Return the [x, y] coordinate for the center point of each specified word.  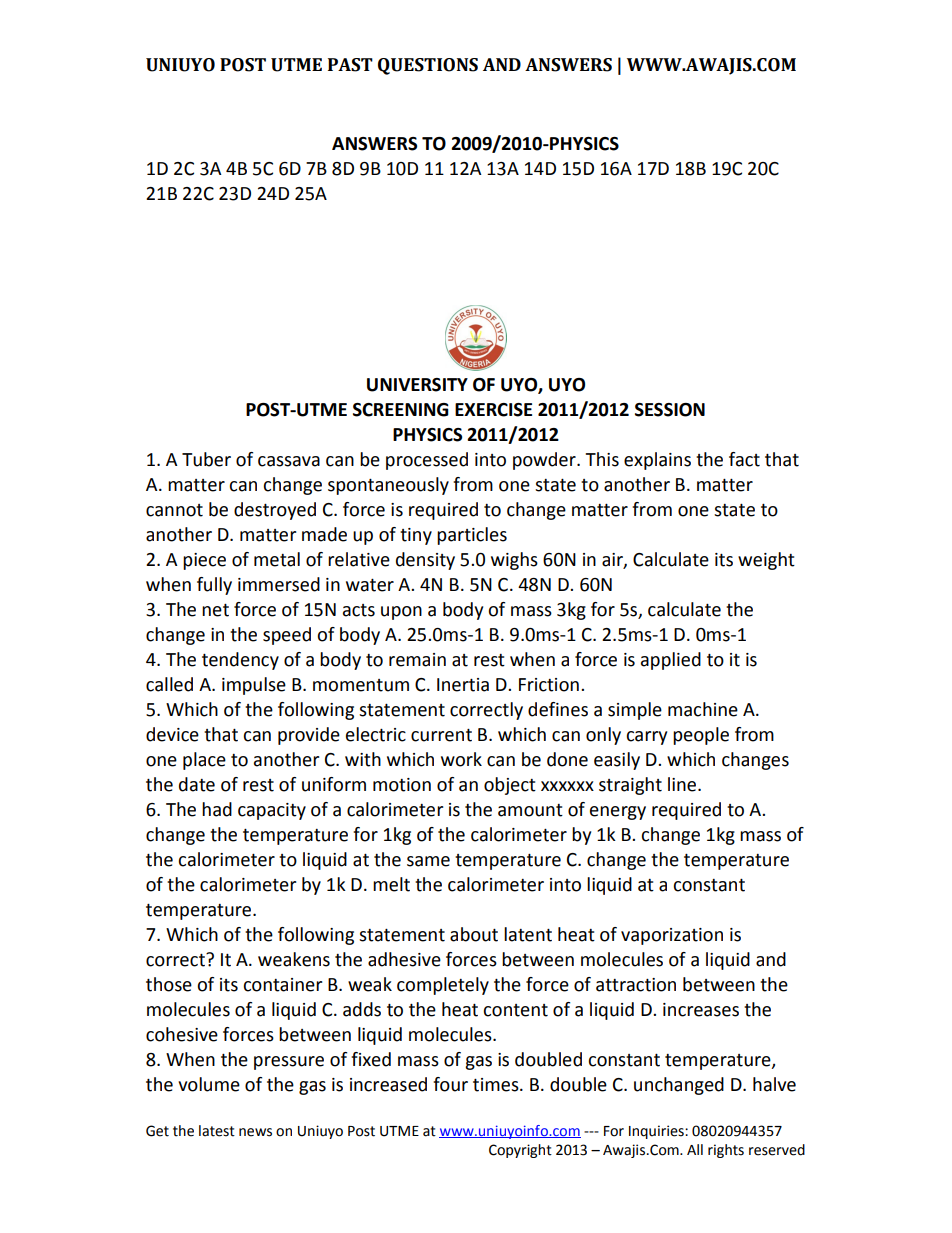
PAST [350, 65]
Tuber [206, 459]
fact [744, 459]
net [215, 610]
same [428, 861]
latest [217, 1131]
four [450, 1084]
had [217, 809]
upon [401, 613]
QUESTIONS [428, 66]
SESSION [670, 410]
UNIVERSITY [417, 385]
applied [671, 661]
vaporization [672, 936]
